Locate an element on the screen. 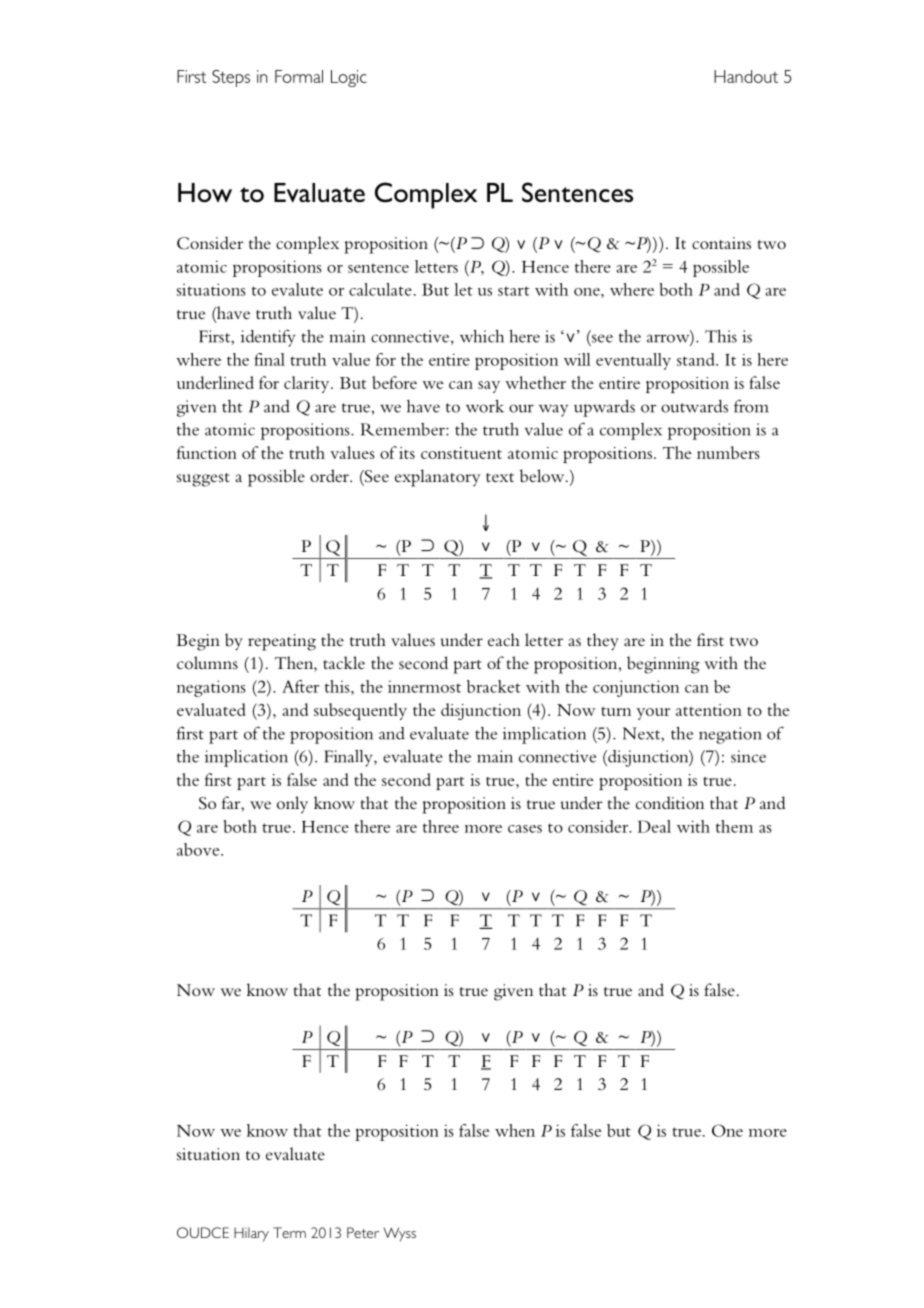 The height and width of the screenshot is (1308, 924). each is located at coordinates (504, 639).
